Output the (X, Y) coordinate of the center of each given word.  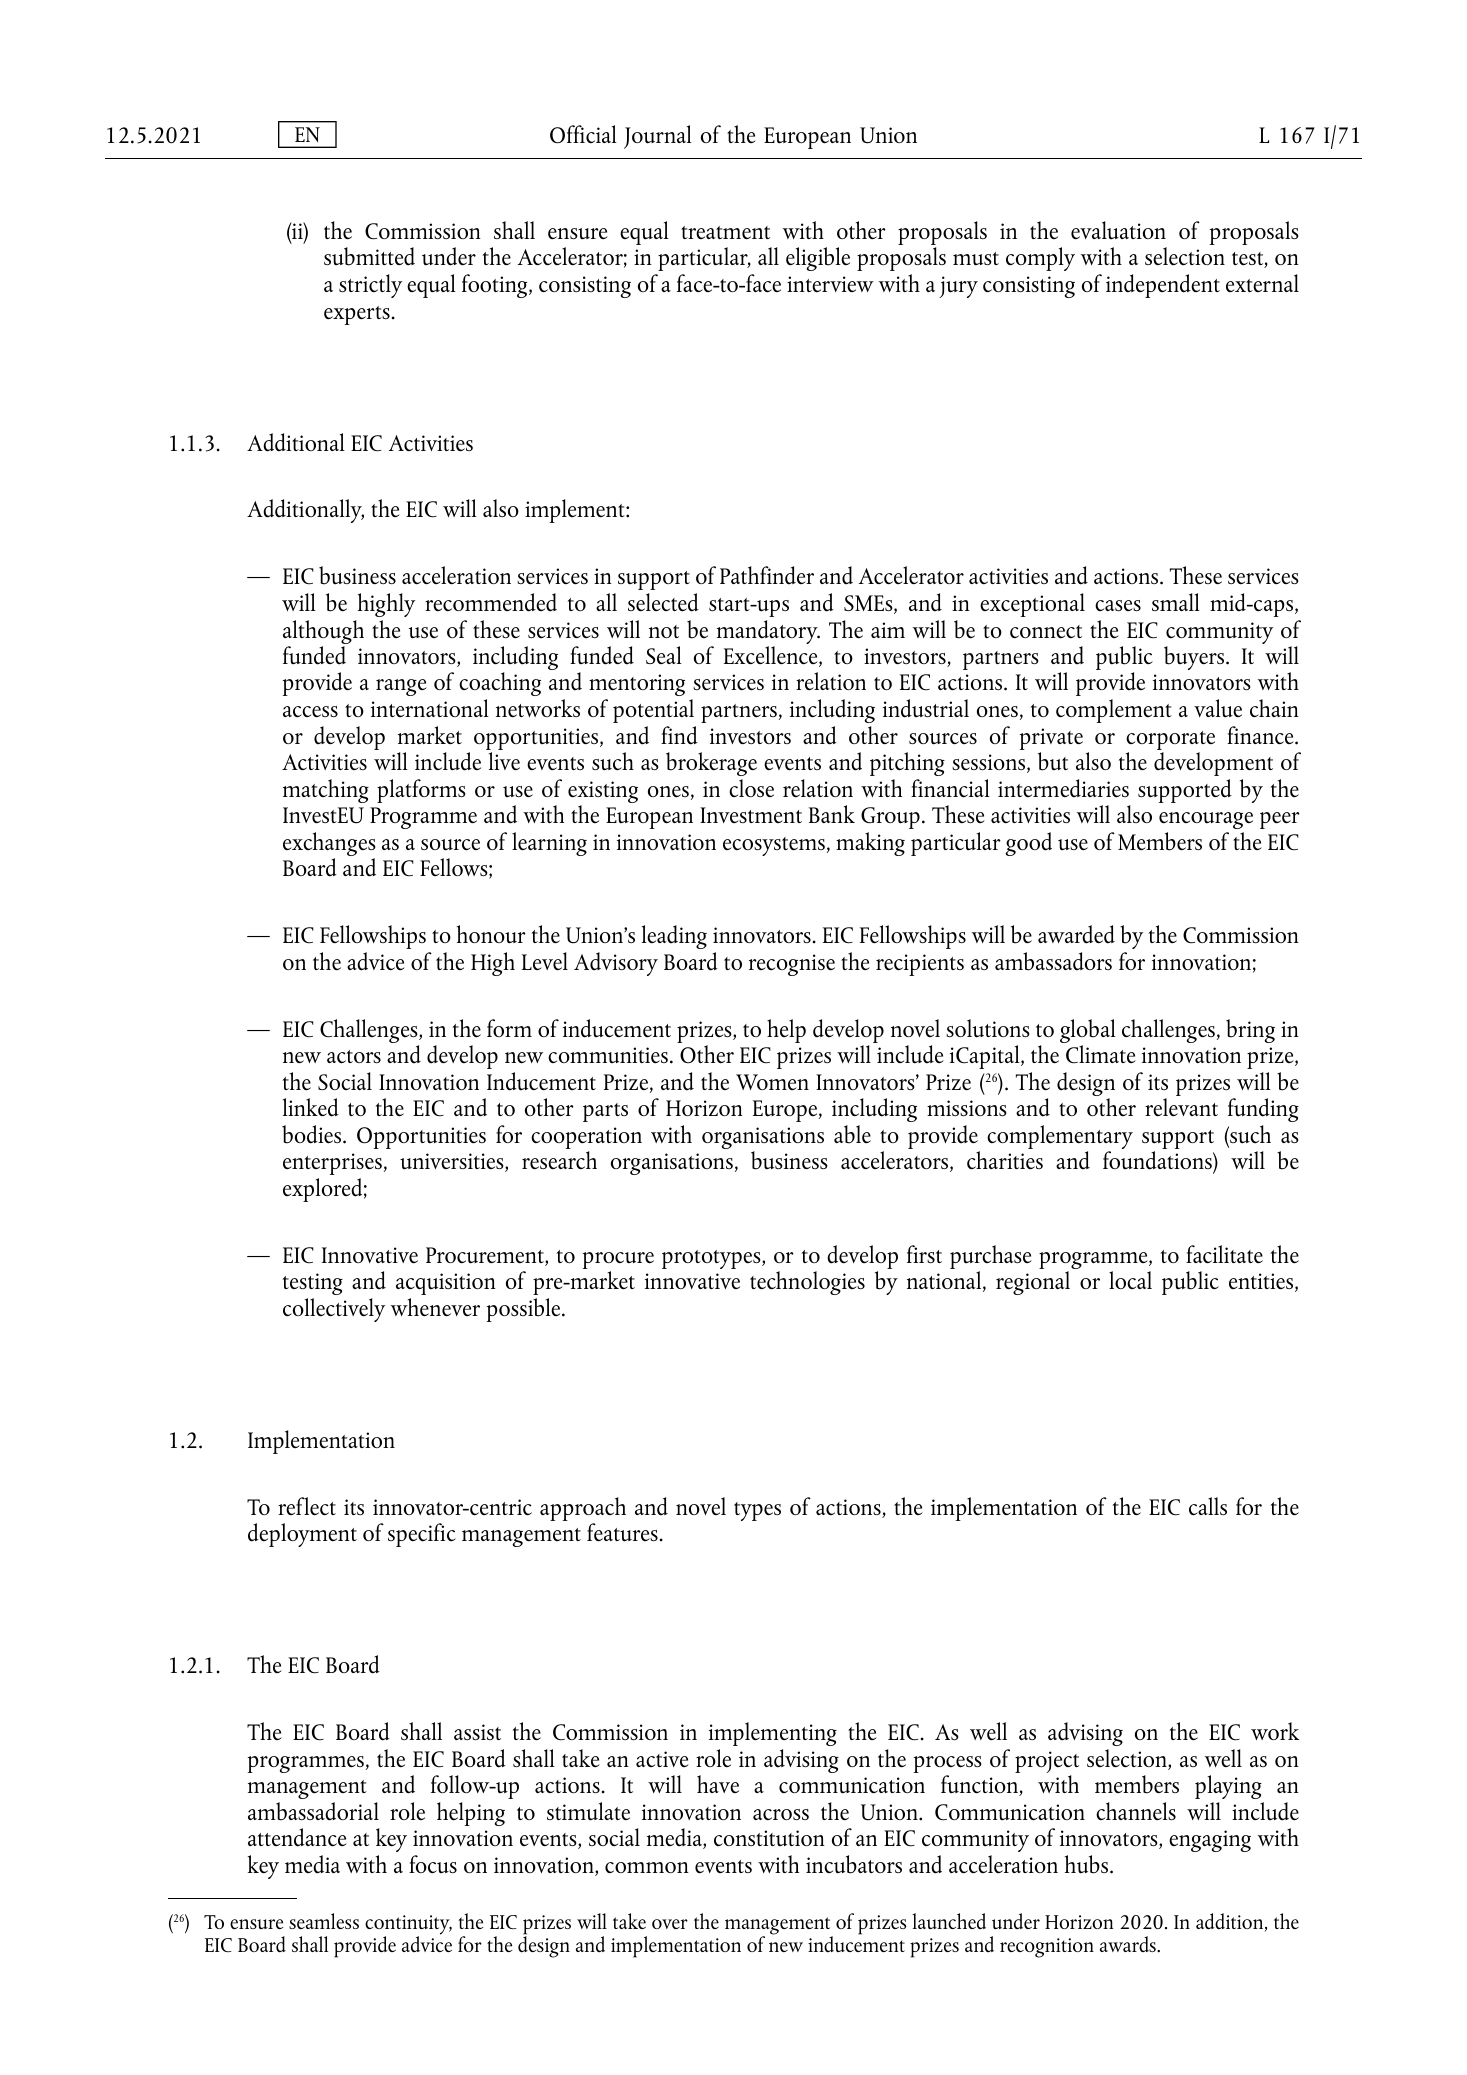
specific (422, 1535)
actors (354, 1056)
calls (1208, 1506)
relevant (1181, 1107)
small (1176, 602)
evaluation (1118, 230)
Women (772, 1082)
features (622, 1532)
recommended (491, 602)
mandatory (768, 633)
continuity (408, 1926)
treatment (725, 232)
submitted (369, 256)
